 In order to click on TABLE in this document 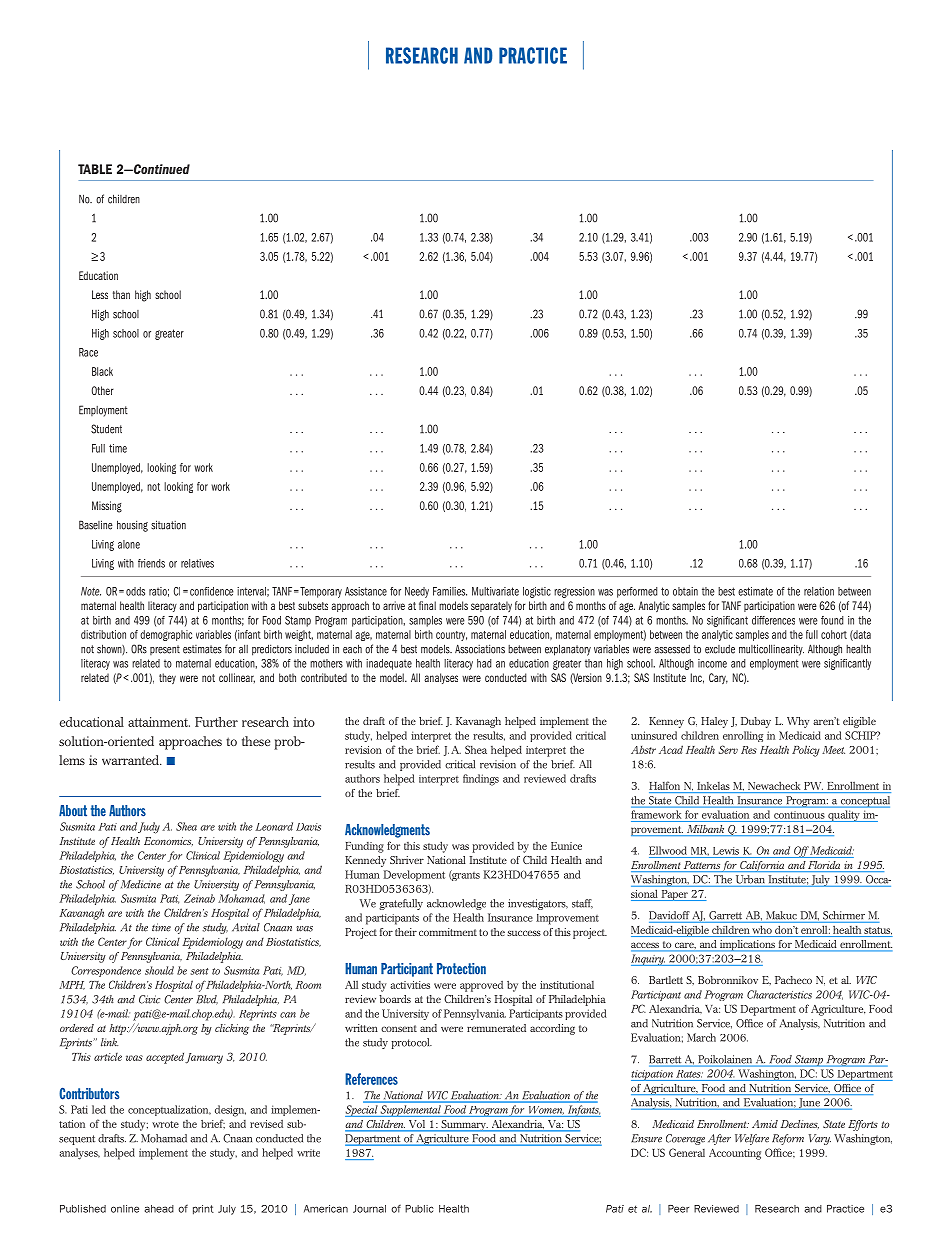, I will do `click(95, 169)`.
